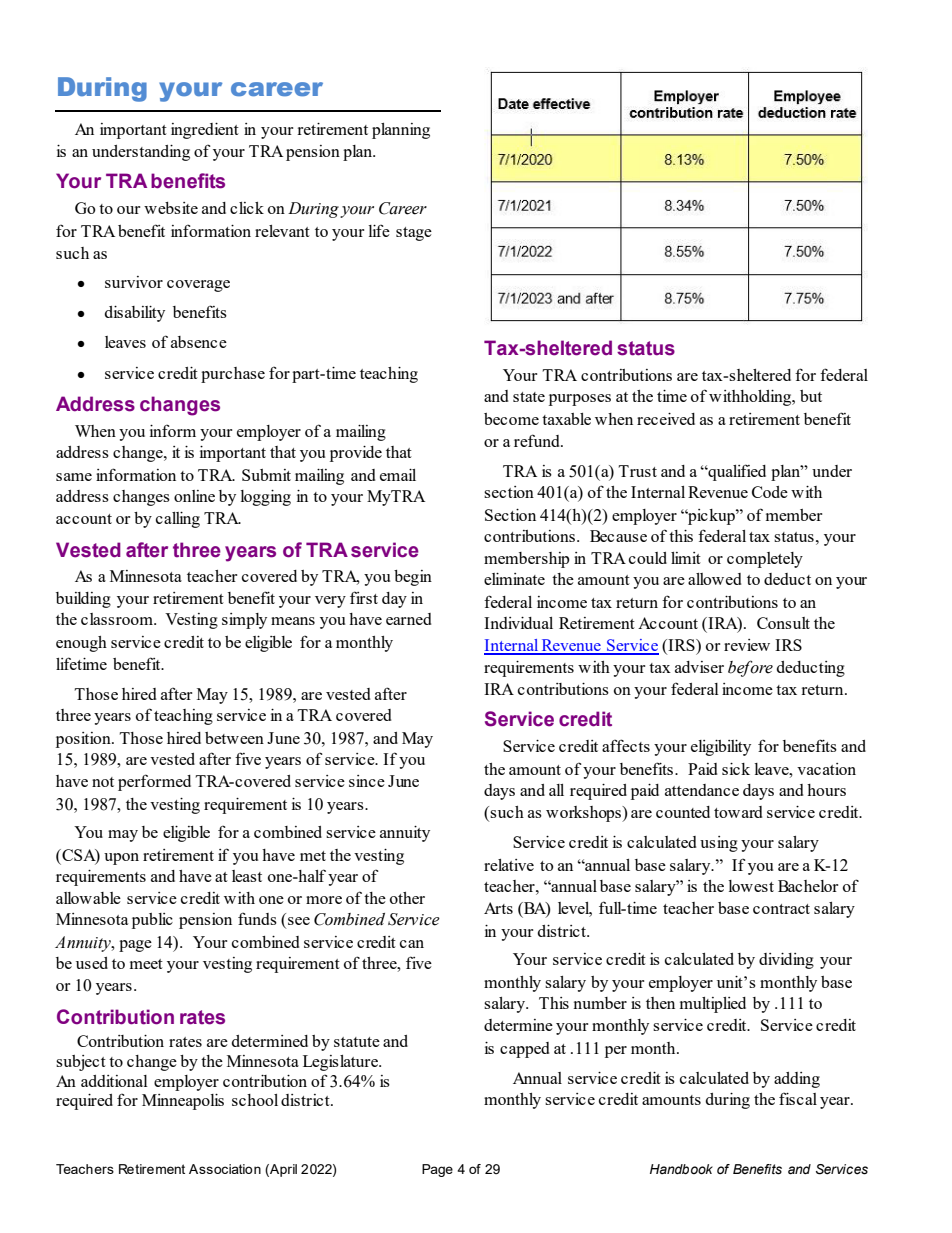  Describe the element at coordinates (414, 234) in the screenshot. I see `stage` at that location.
